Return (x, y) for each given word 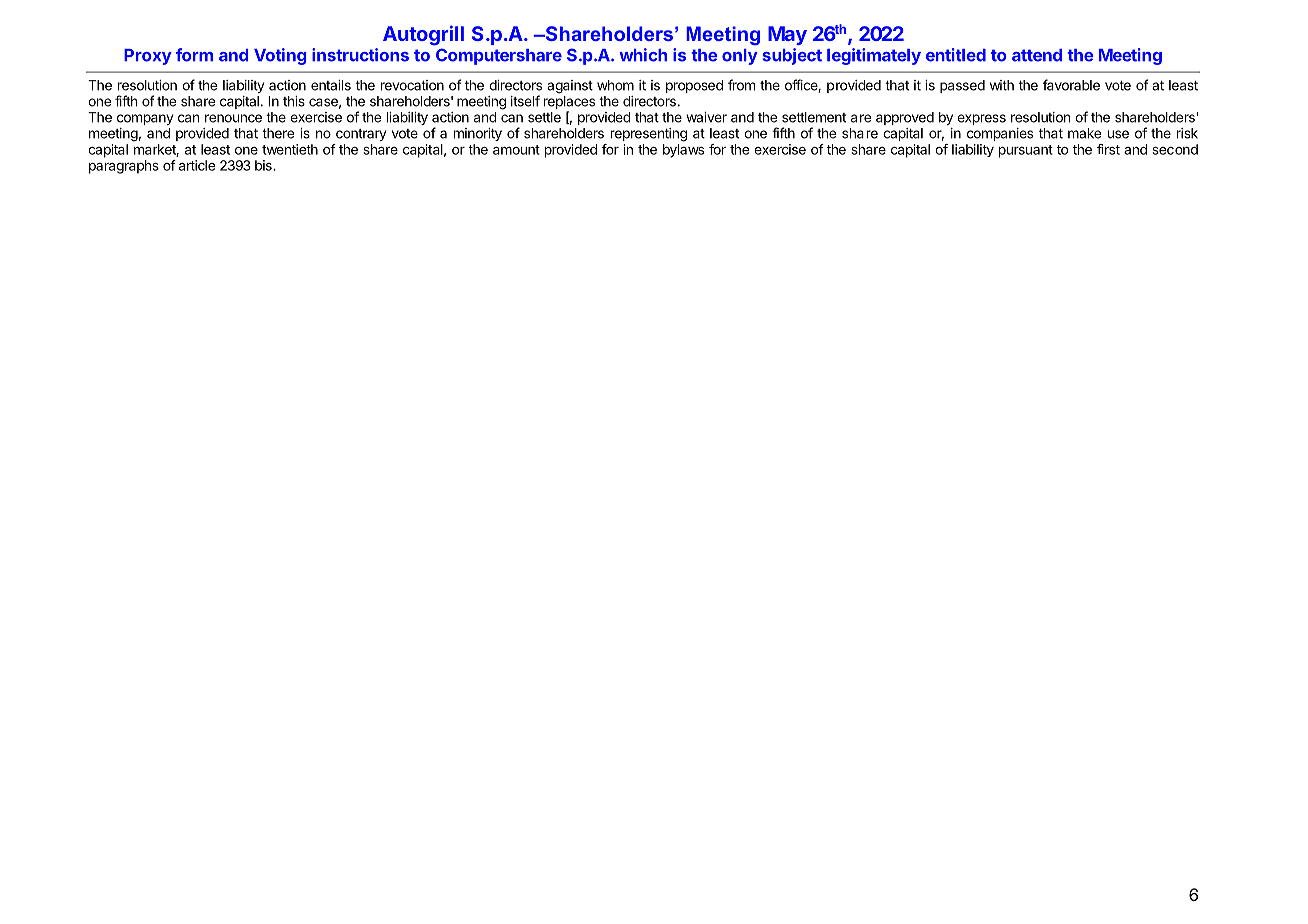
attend (1037, 55)
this (294, 101)
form (194, 55)
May (787, 35)
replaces (569, 104)
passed (962, 86)
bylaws (683, 151)
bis (264, 165)
